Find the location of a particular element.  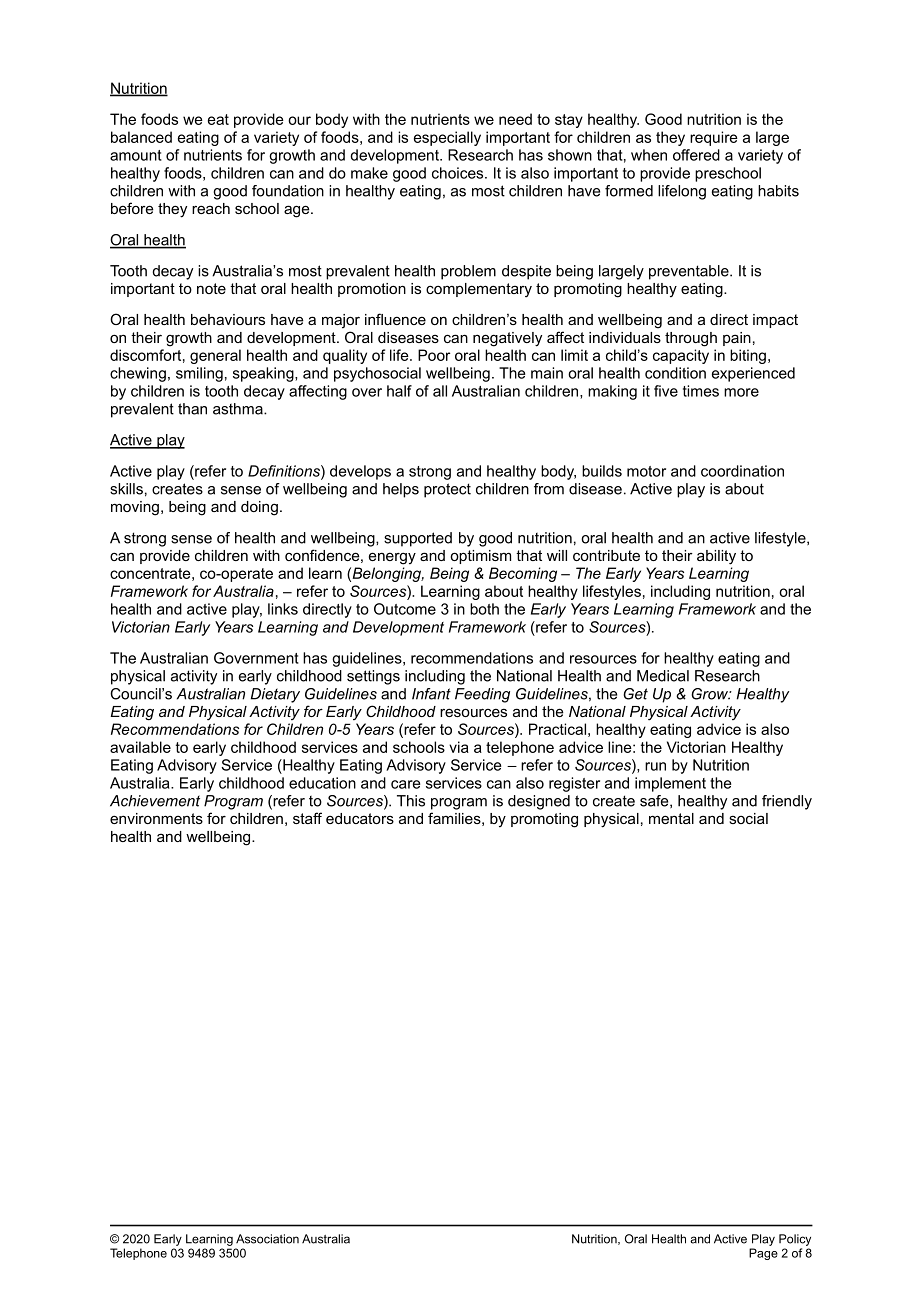

half is located at coordinates (399, 391).
